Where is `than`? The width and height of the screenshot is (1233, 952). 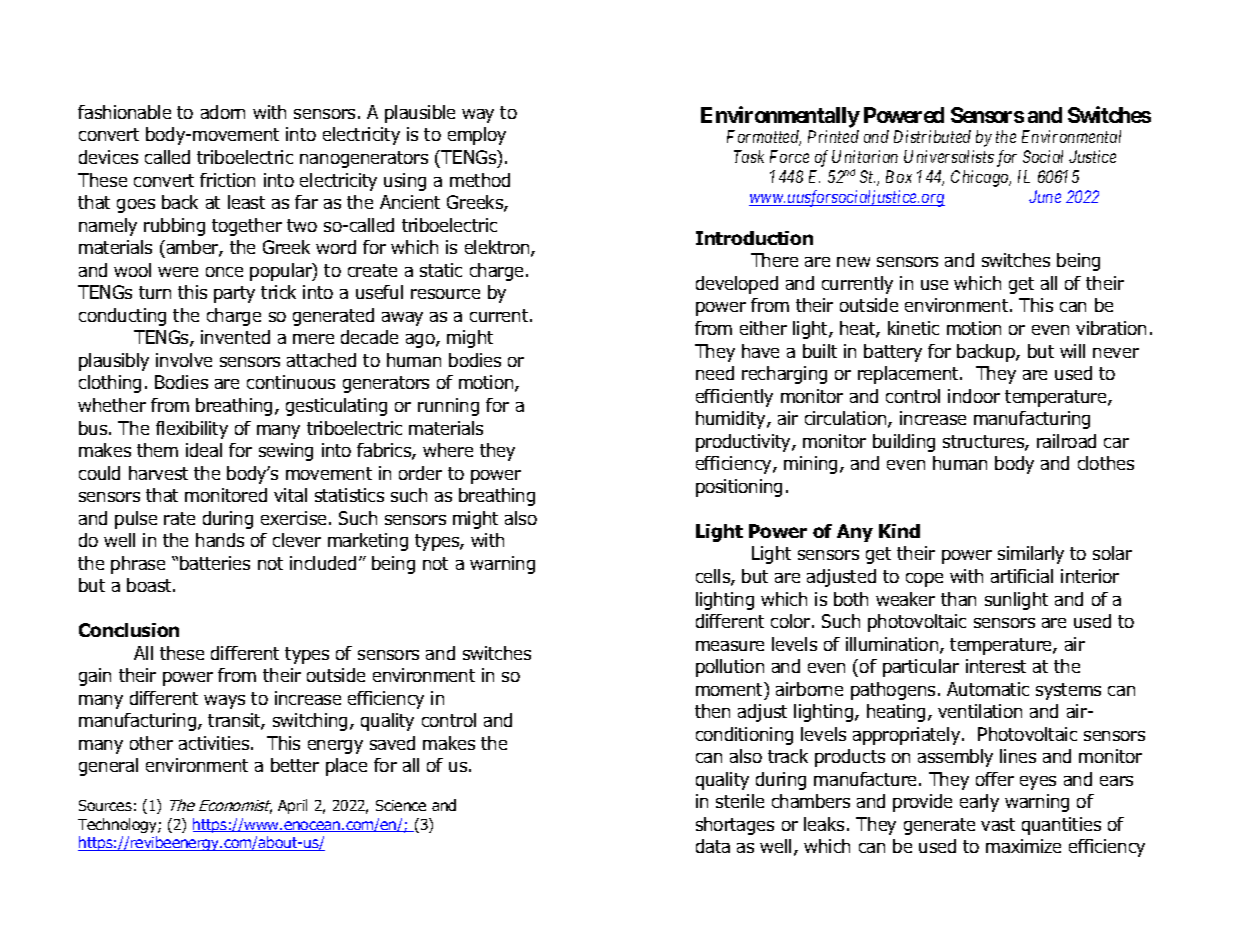 than is located at coordinates (958, 599).
